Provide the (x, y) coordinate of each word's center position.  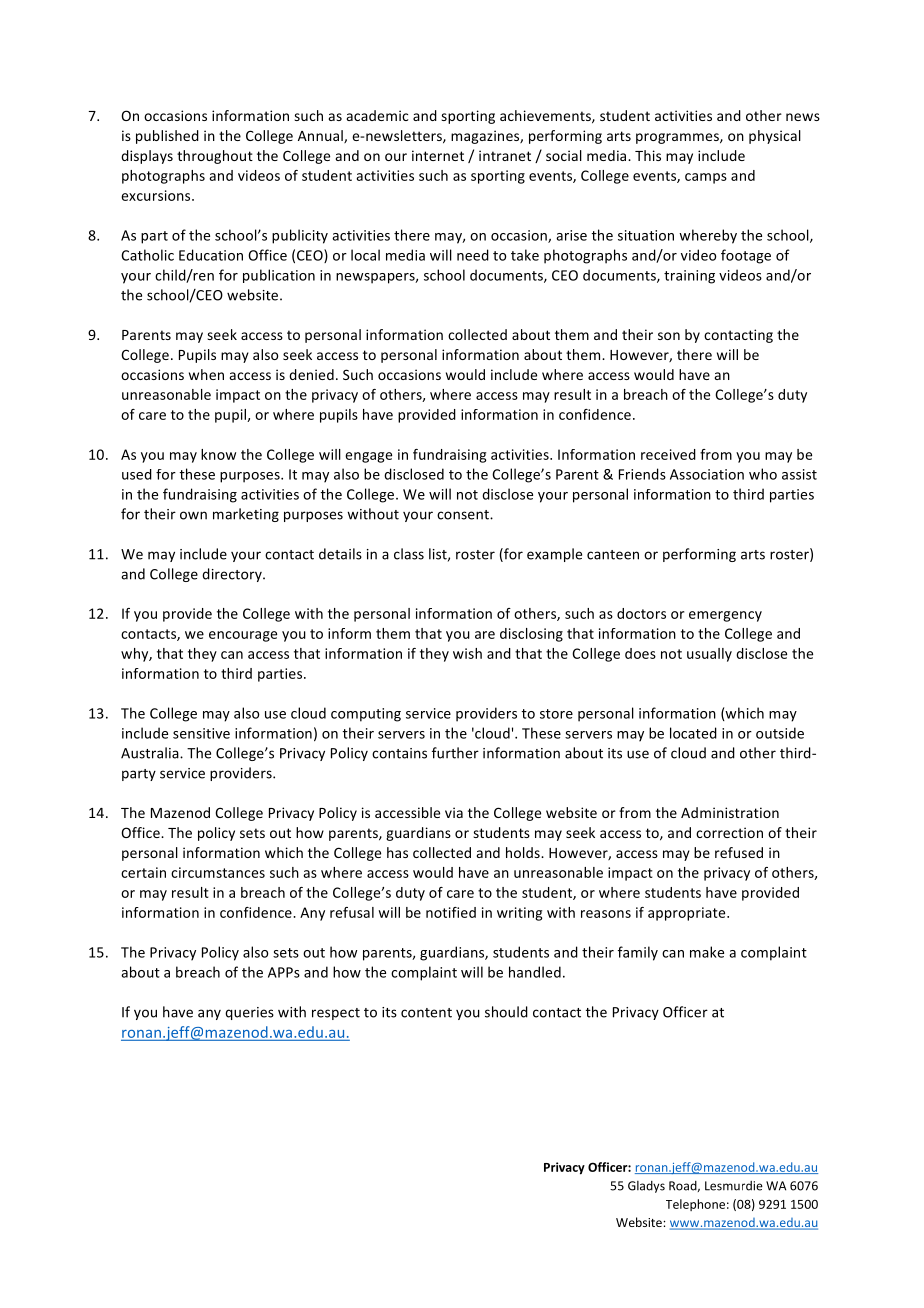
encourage (243, 636)
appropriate (688, 914)
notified (451, 912)
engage (368, 457)
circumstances (218, 872)
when (206, 374)
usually (709, 655)
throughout (215, 157)
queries (249, 1013)
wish (467, 653)
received (668, 454)
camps (706, 178)
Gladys (646, 1187)
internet (438, 155)
